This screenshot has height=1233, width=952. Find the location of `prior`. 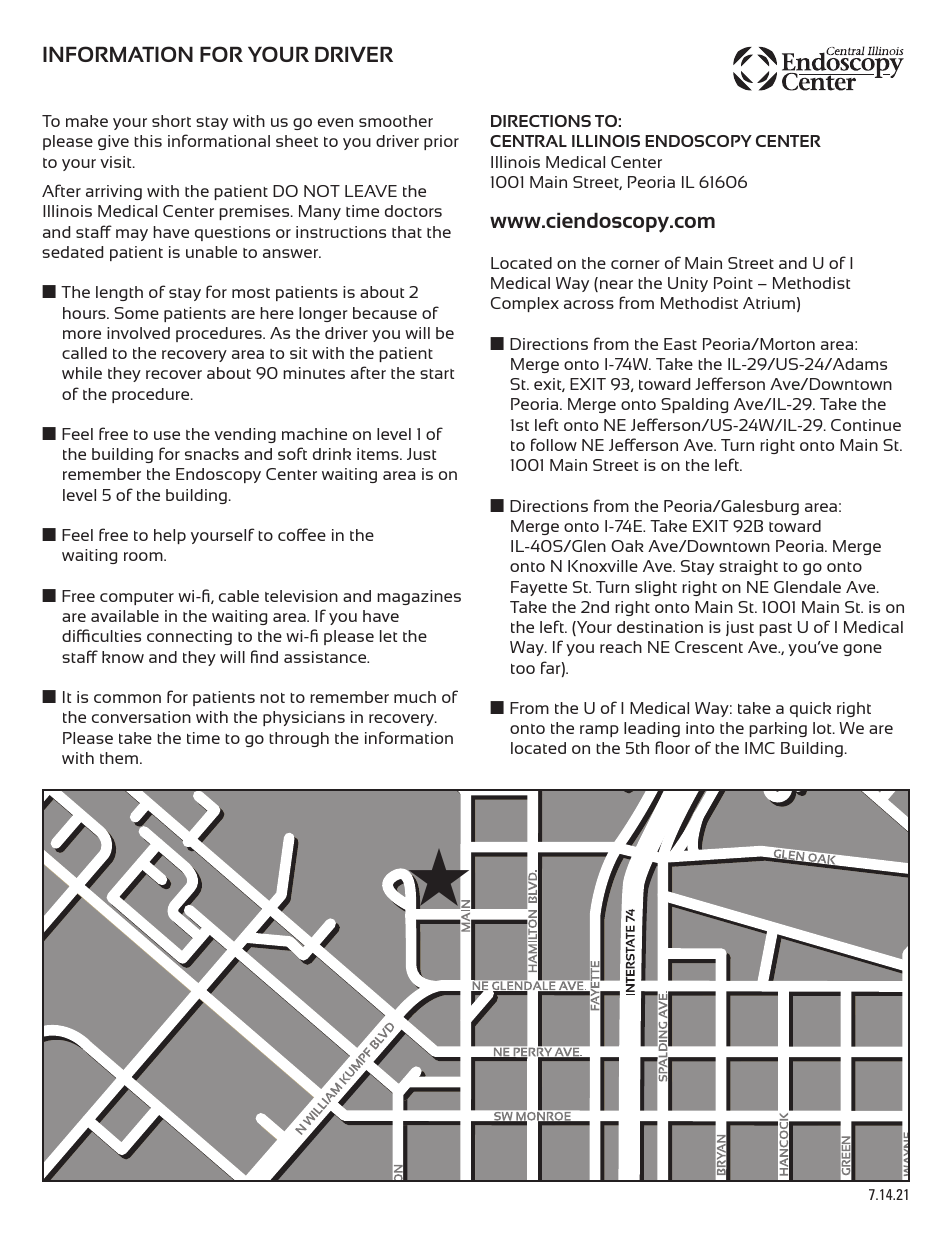

prior is located at coordinates (441, 142).
